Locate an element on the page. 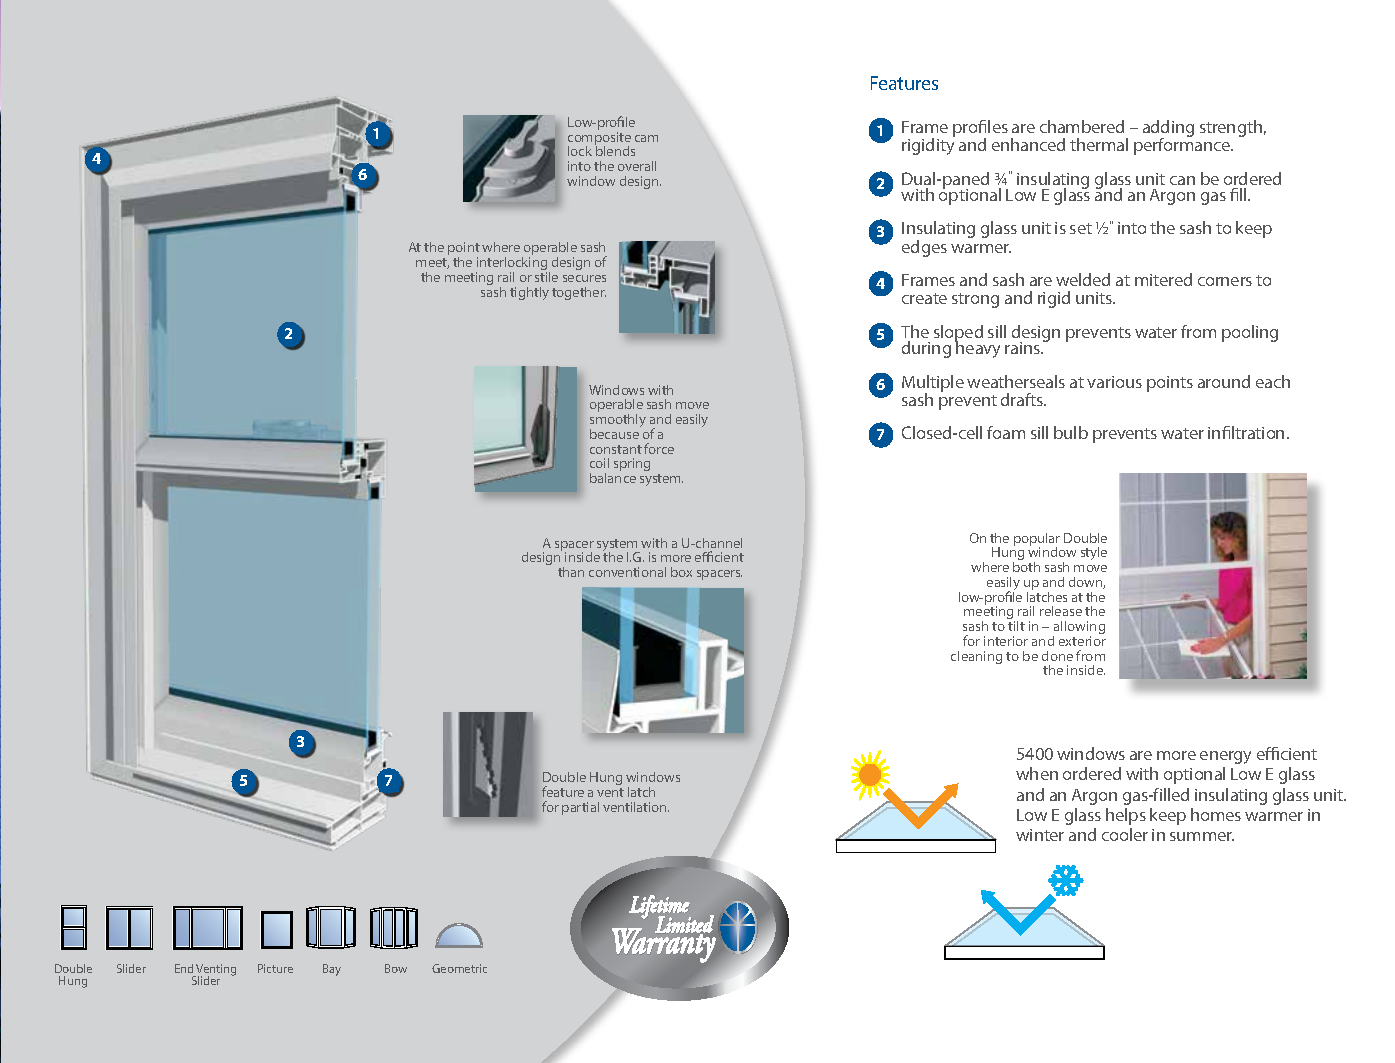 The width and height of the image is (1395, 1063). various is located at coordinates (1114, 382).
